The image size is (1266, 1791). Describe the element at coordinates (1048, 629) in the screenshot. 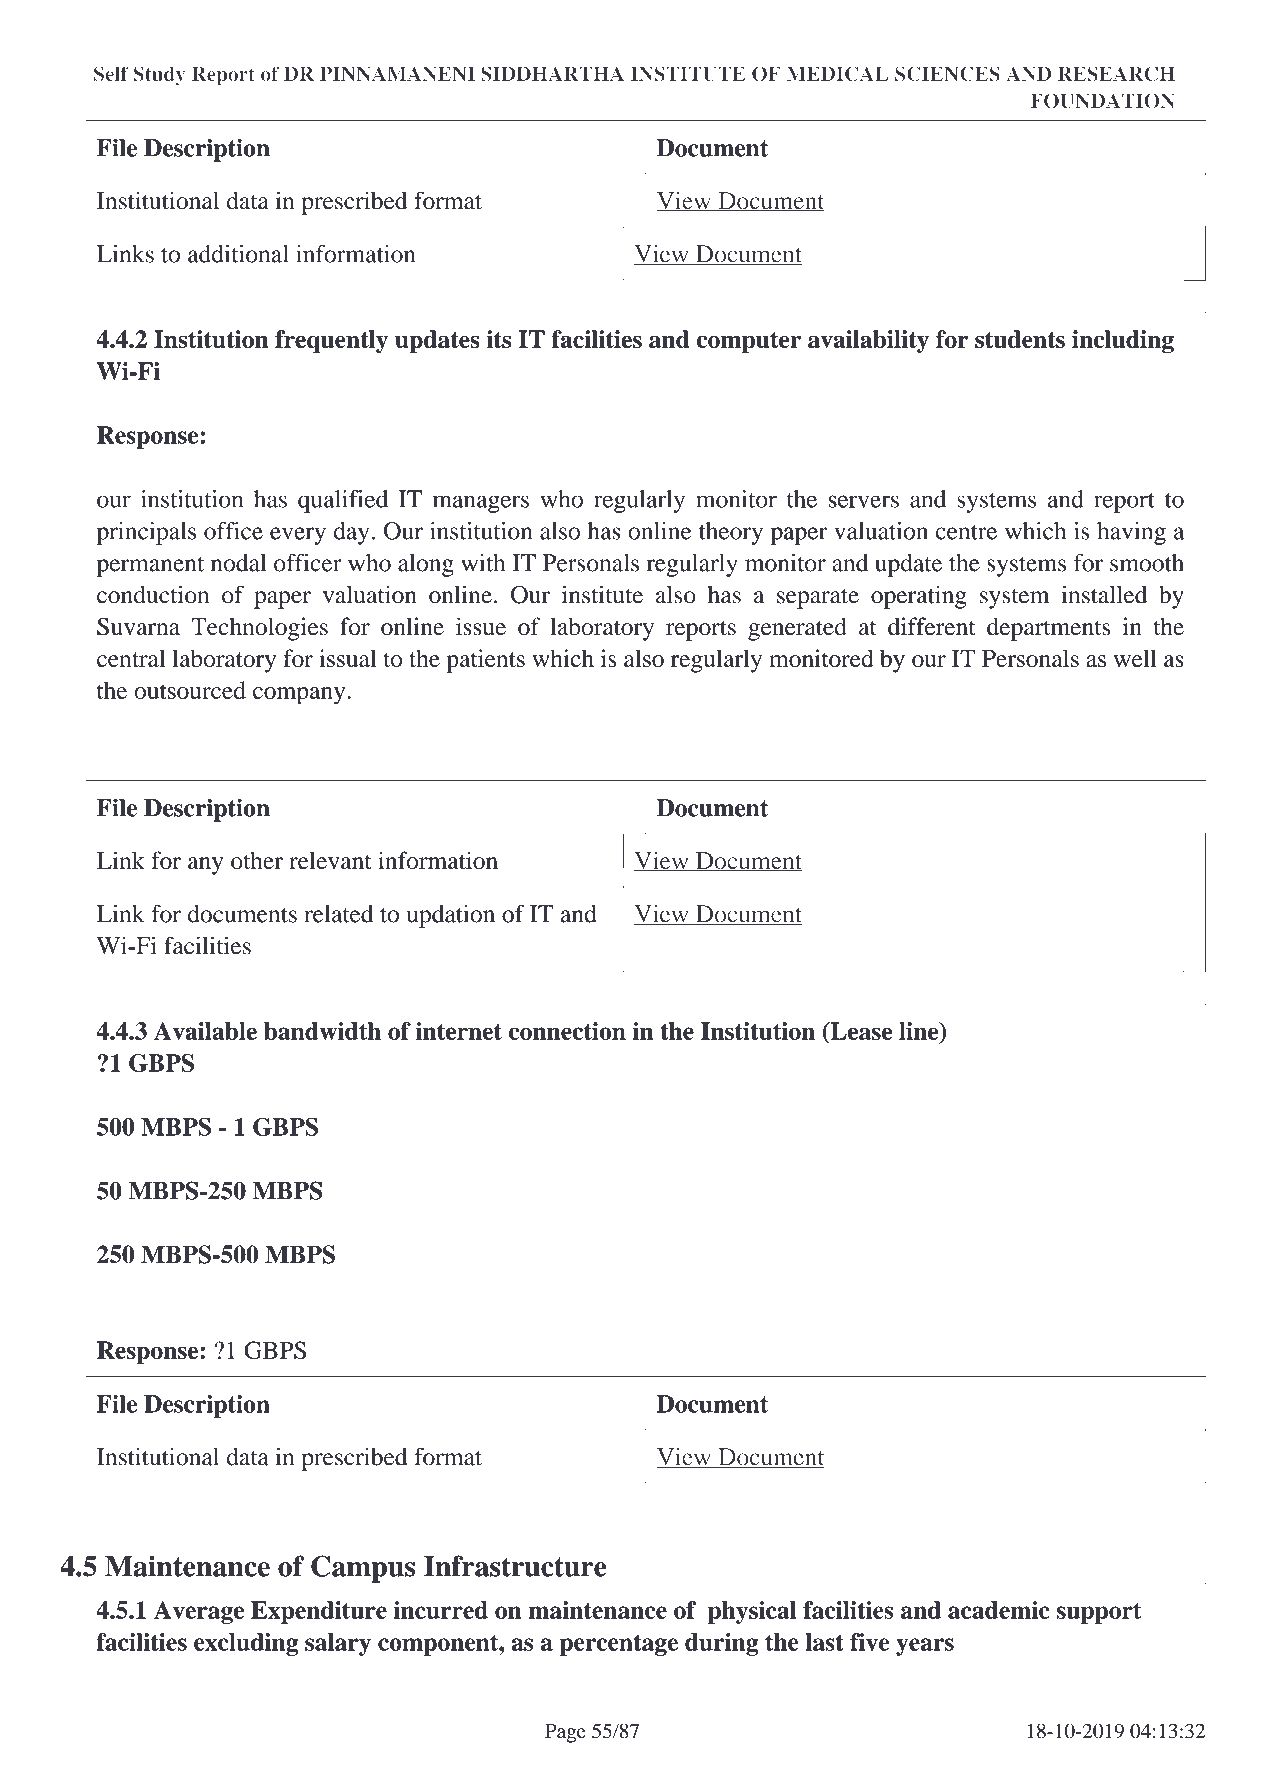

I see `departments` at that location.
